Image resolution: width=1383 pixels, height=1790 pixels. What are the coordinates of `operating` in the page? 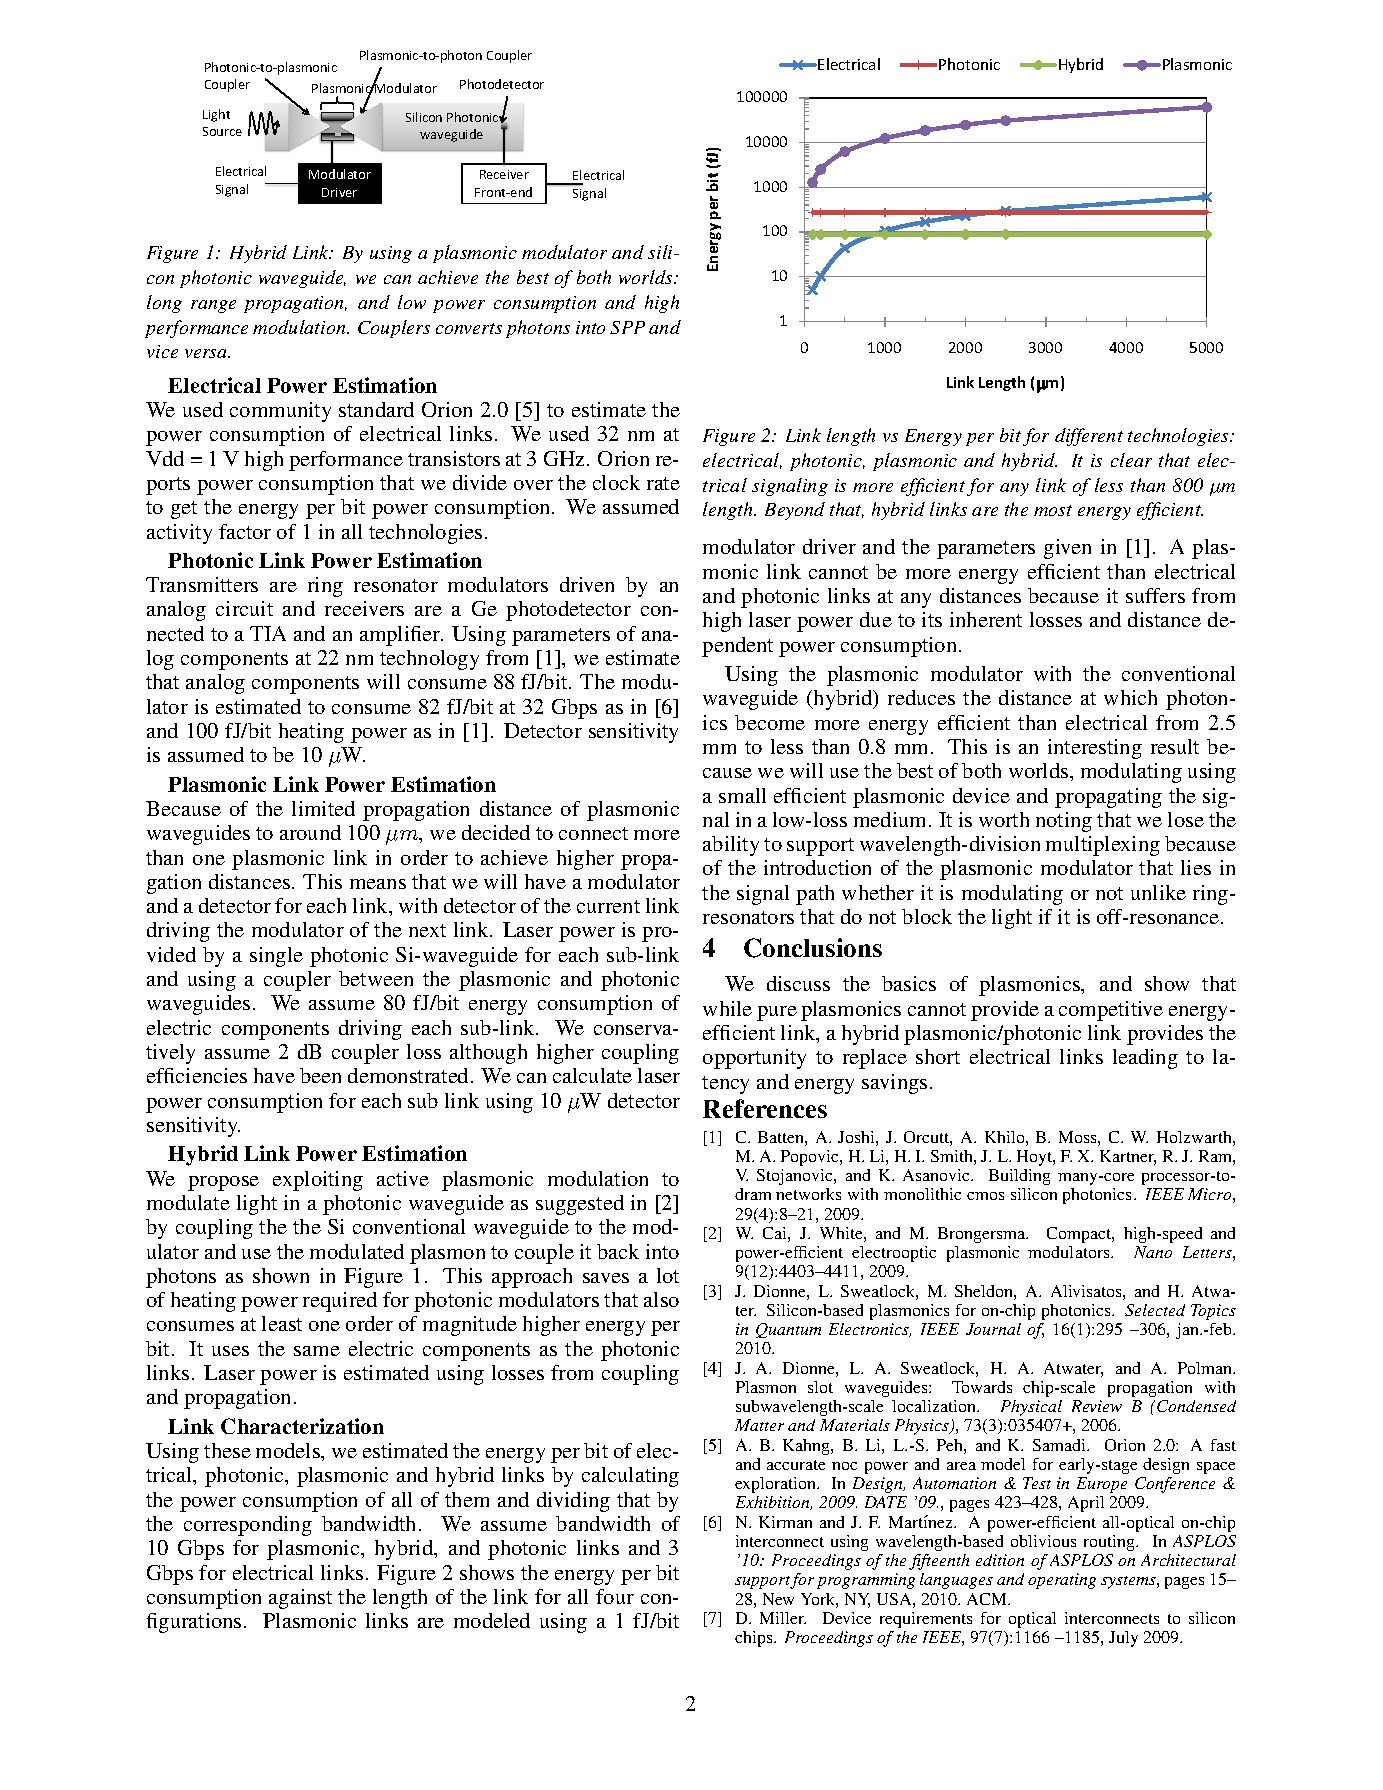 It's located at (1062, 1581).
